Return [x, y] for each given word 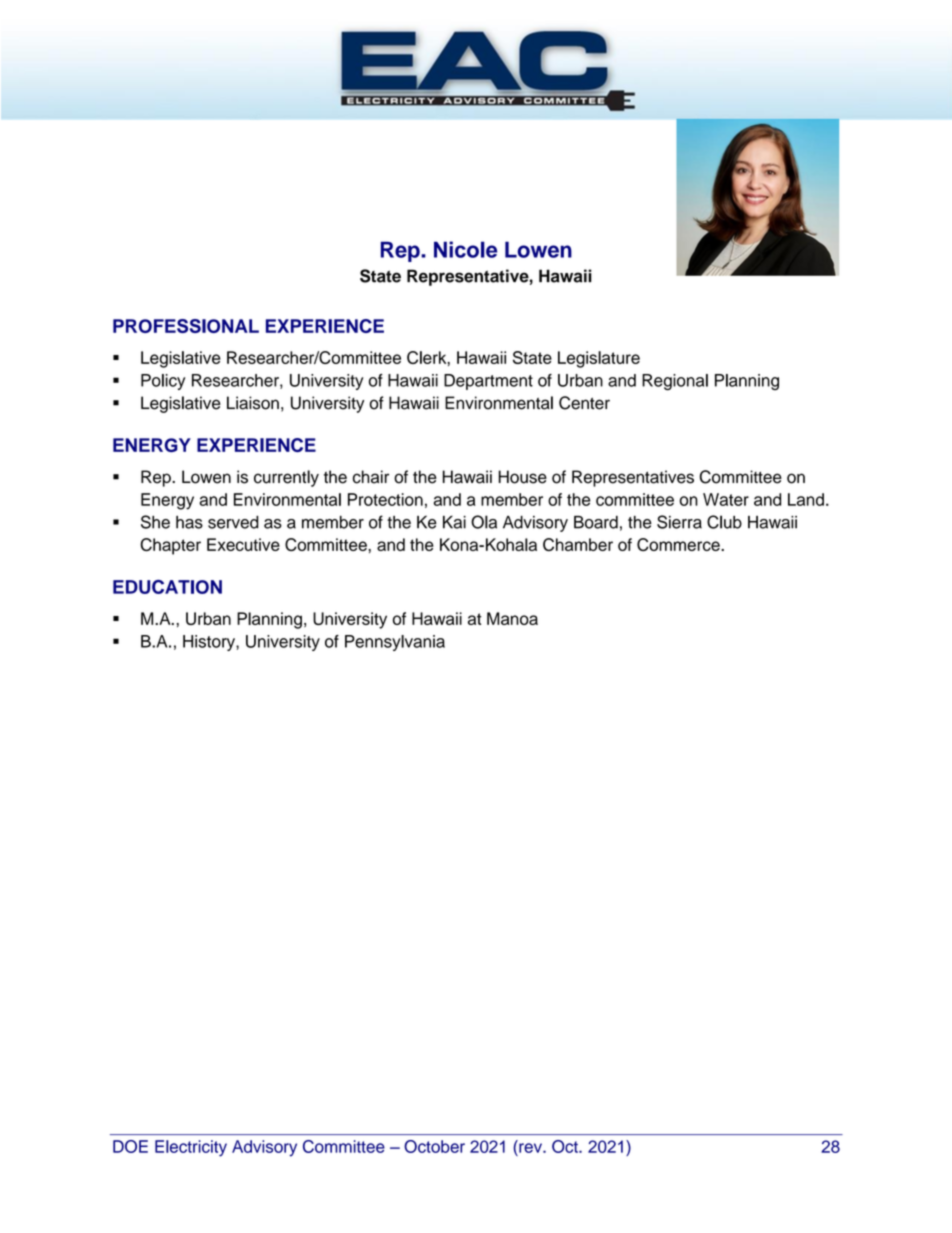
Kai [454, 522]
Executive [243, 544]
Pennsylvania [395, 643]
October [434, 1146]
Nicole [465, 249]
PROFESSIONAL [186, 326]
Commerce [679, 544]
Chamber [578, 544]
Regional [675, 382]
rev [531, 1148]
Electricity [191, 1148]
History [210, 643]
